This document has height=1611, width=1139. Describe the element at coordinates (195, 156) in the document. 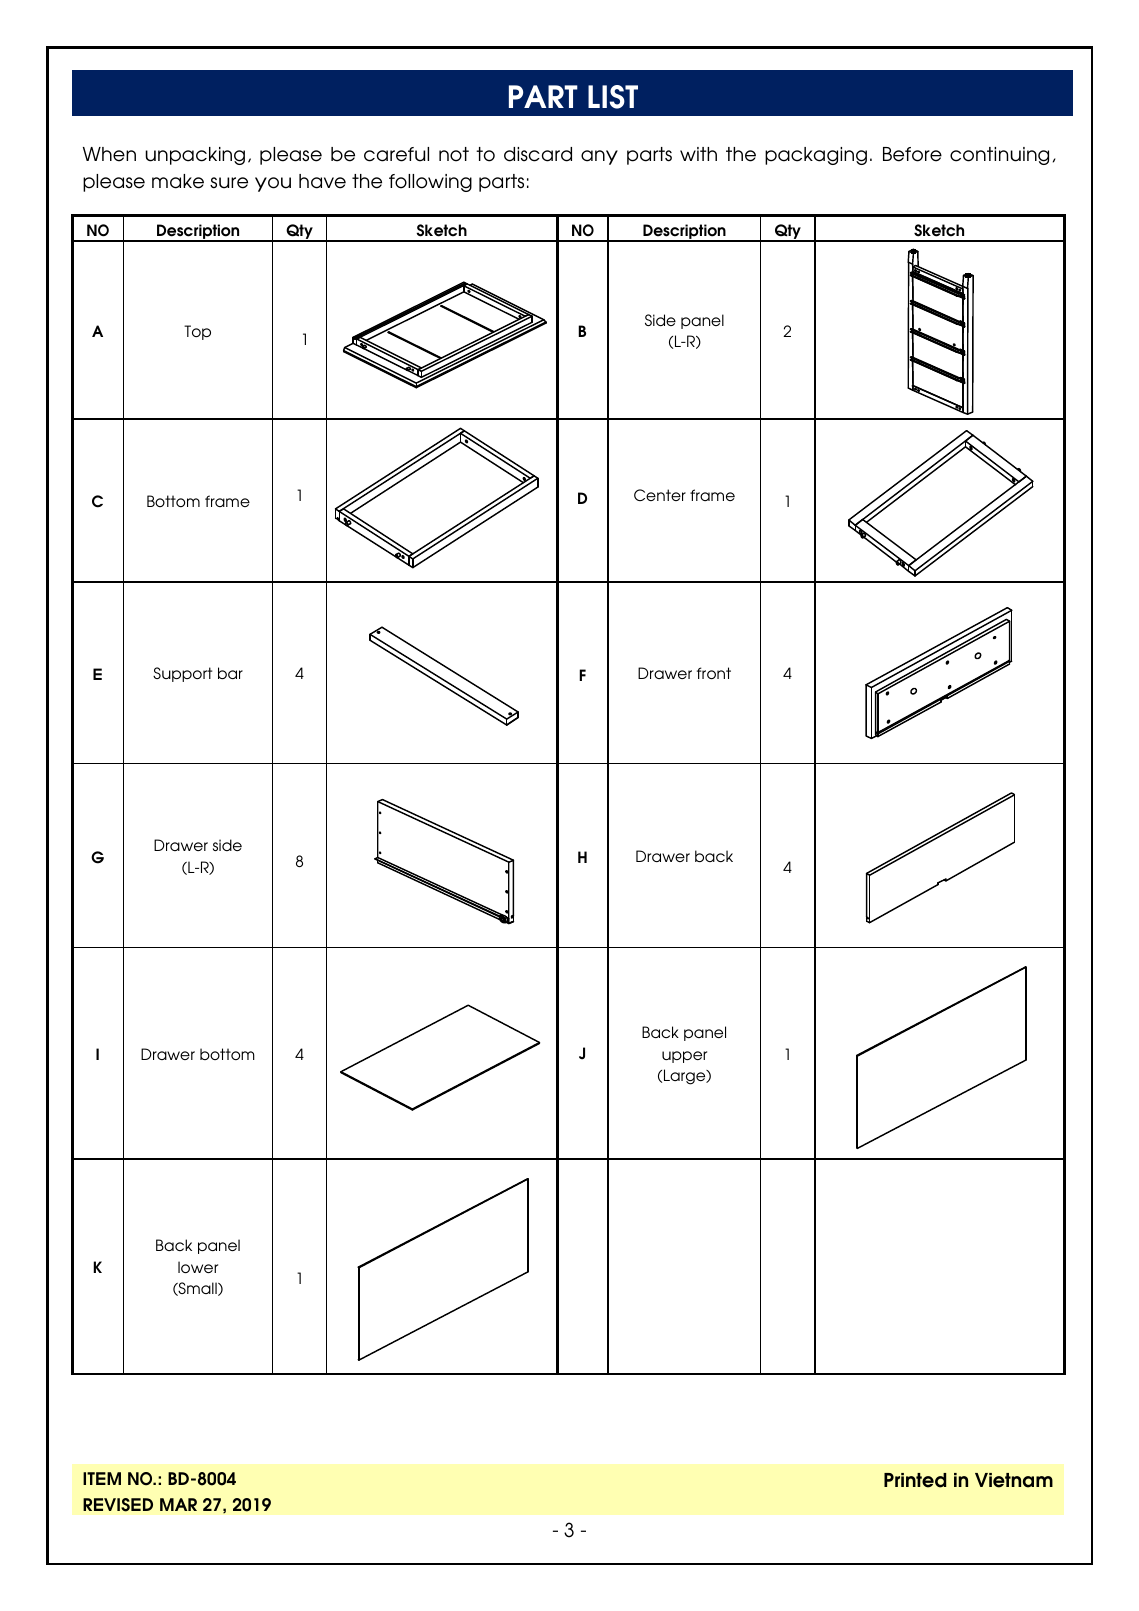

I see `unpacking` at that location.
